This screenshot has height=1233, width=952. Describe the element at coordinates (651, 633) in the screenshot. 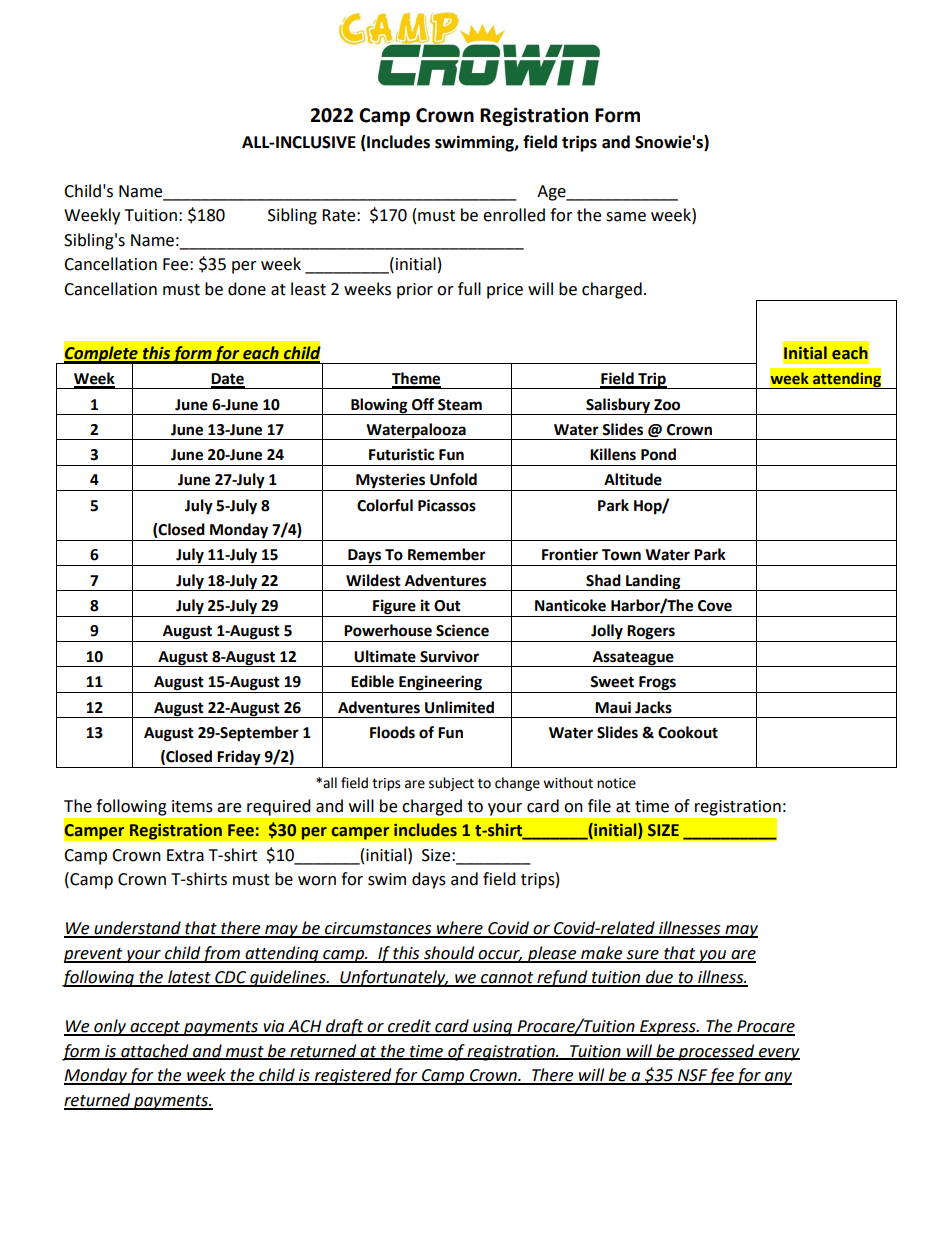

I see `Rogers` at that location.
